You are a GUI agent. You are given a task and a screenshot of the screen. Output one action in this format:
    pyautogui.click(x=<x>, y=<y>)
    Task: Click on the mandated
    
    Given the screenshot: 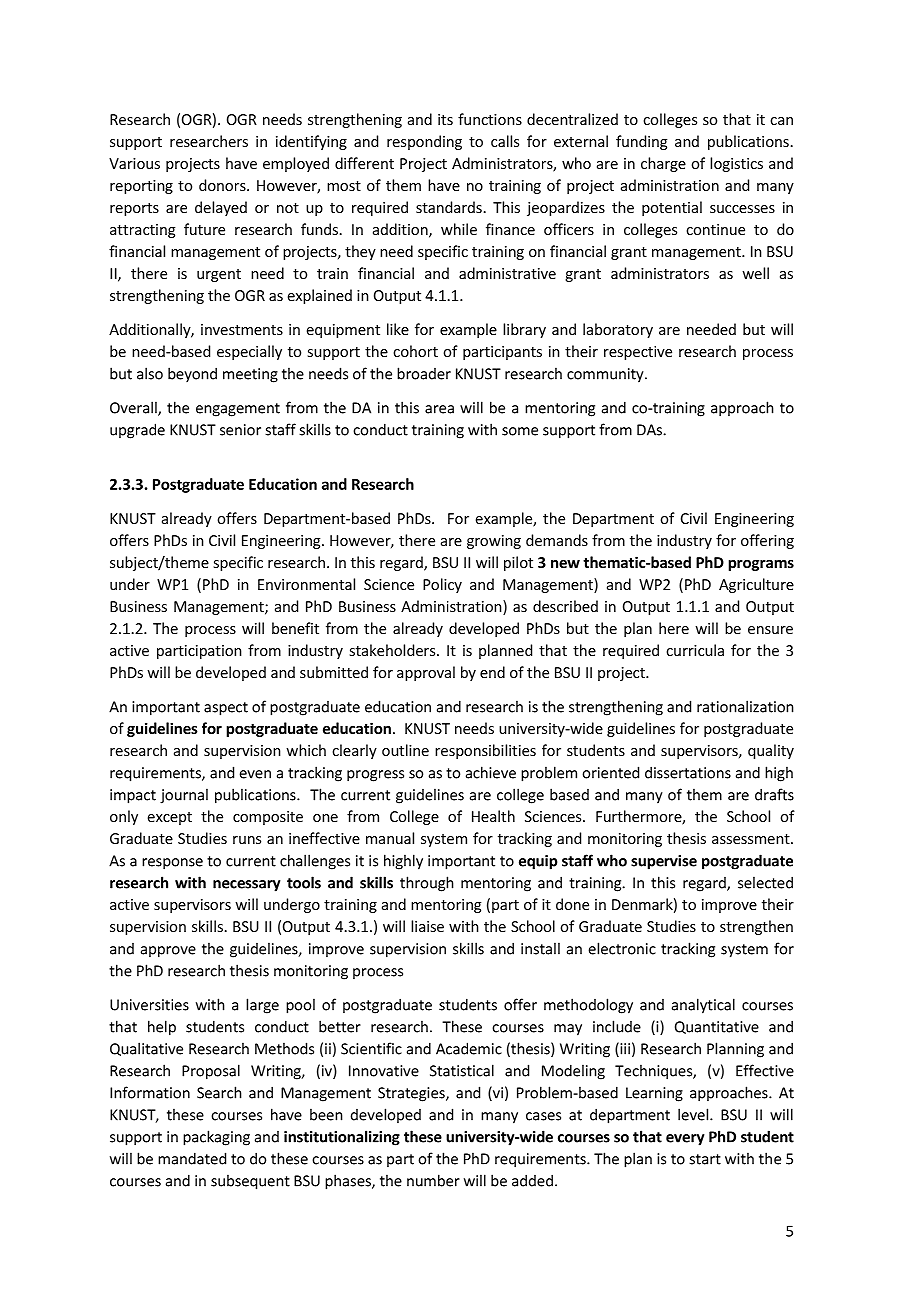 What is the action you would take?
    pyautogui.click(x=192, y=1158)
